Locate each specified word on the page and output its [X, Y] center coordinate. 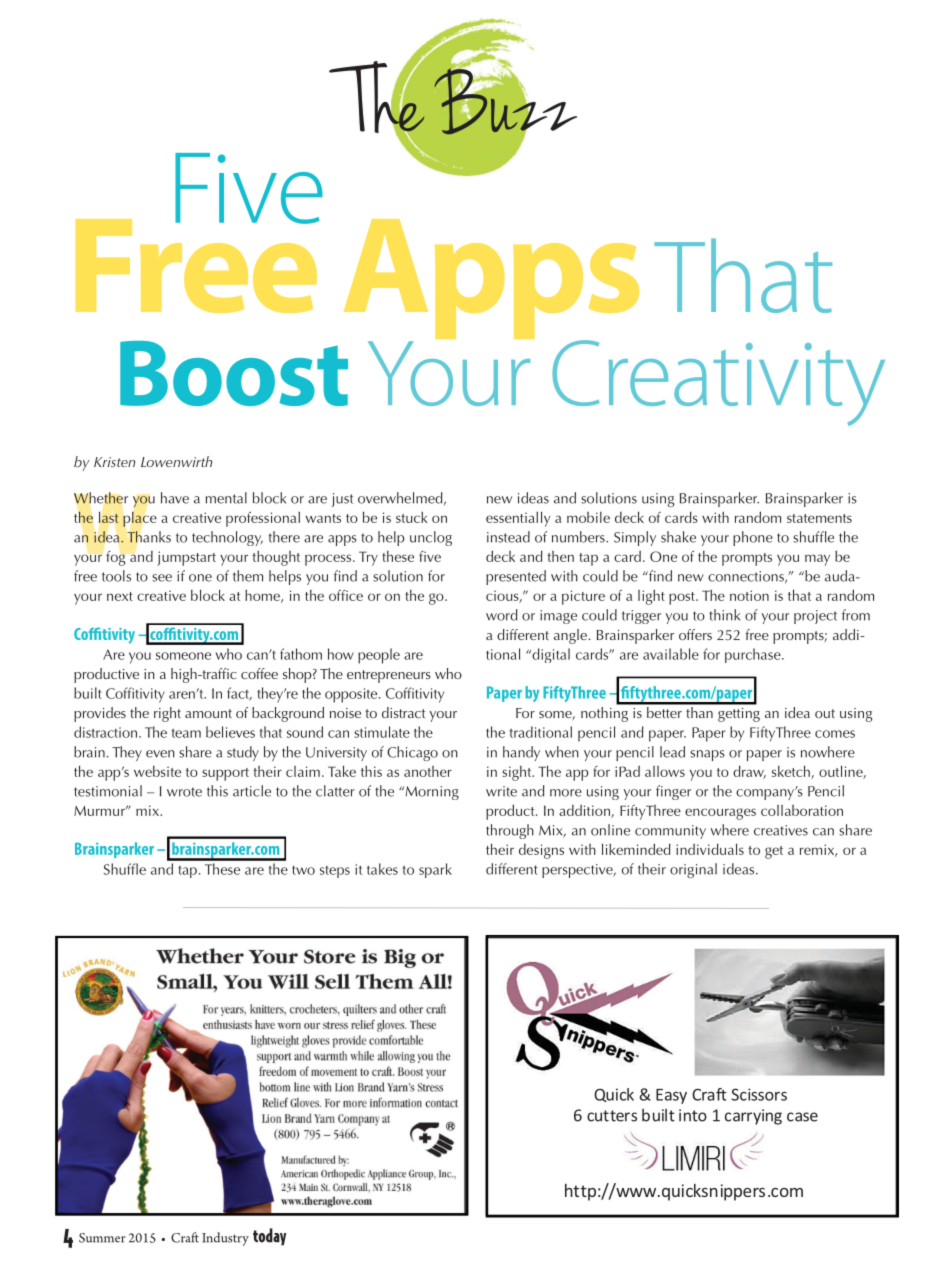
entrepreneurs [389, 676]
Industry [225, 1239]
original [693, 870]
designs [541, 851]
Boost [234, 373]
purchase [754, 655]
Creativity [718, 383]
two [303, 870]
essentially [518, 519]
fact [239, 694]
